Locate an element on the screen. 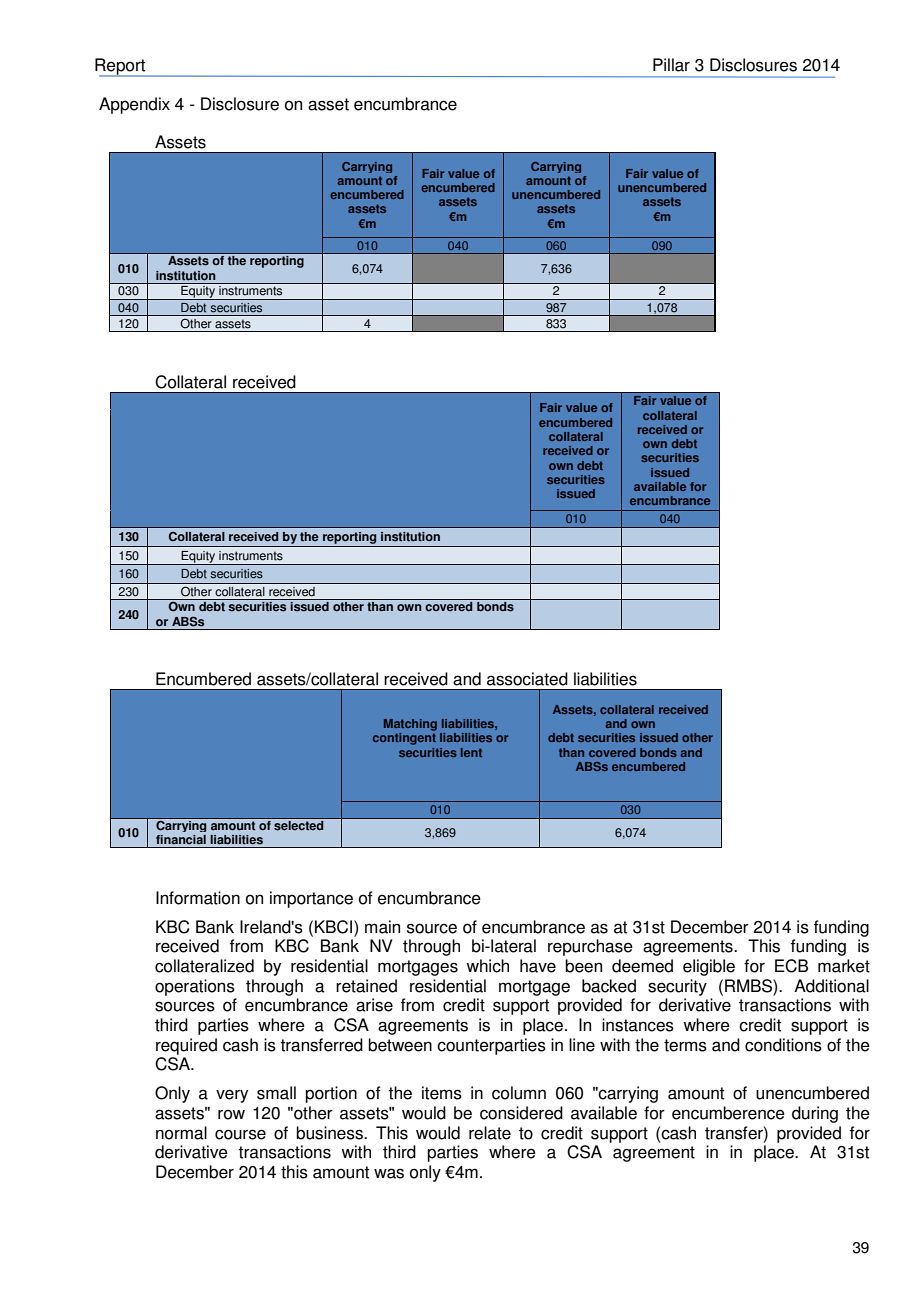 The width and height of the screenshot is (924, 1308). Information is located at coordinates (198, 898).
